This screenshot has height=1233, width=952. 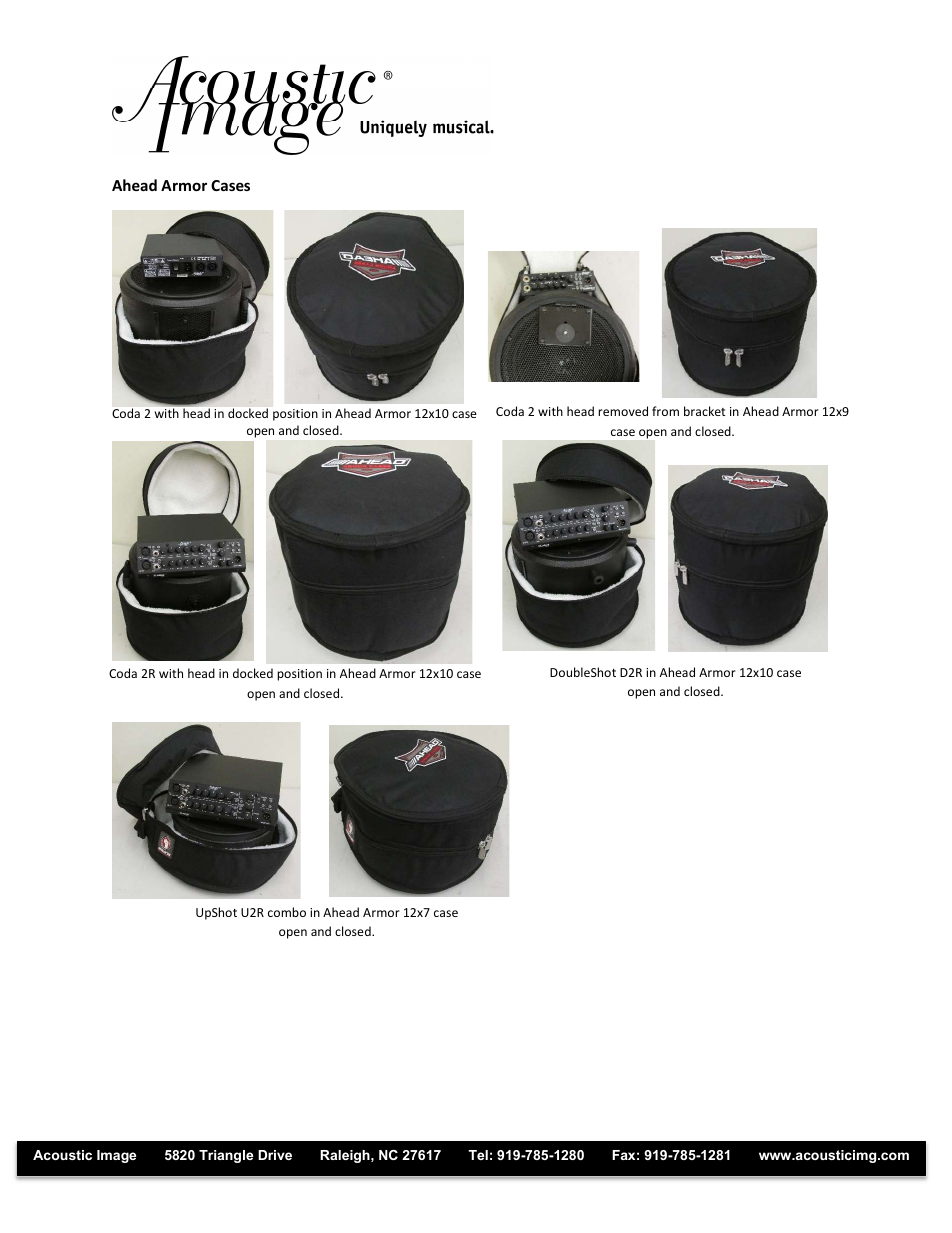 I want to click on Drive, so click(x=275, y=1155).
